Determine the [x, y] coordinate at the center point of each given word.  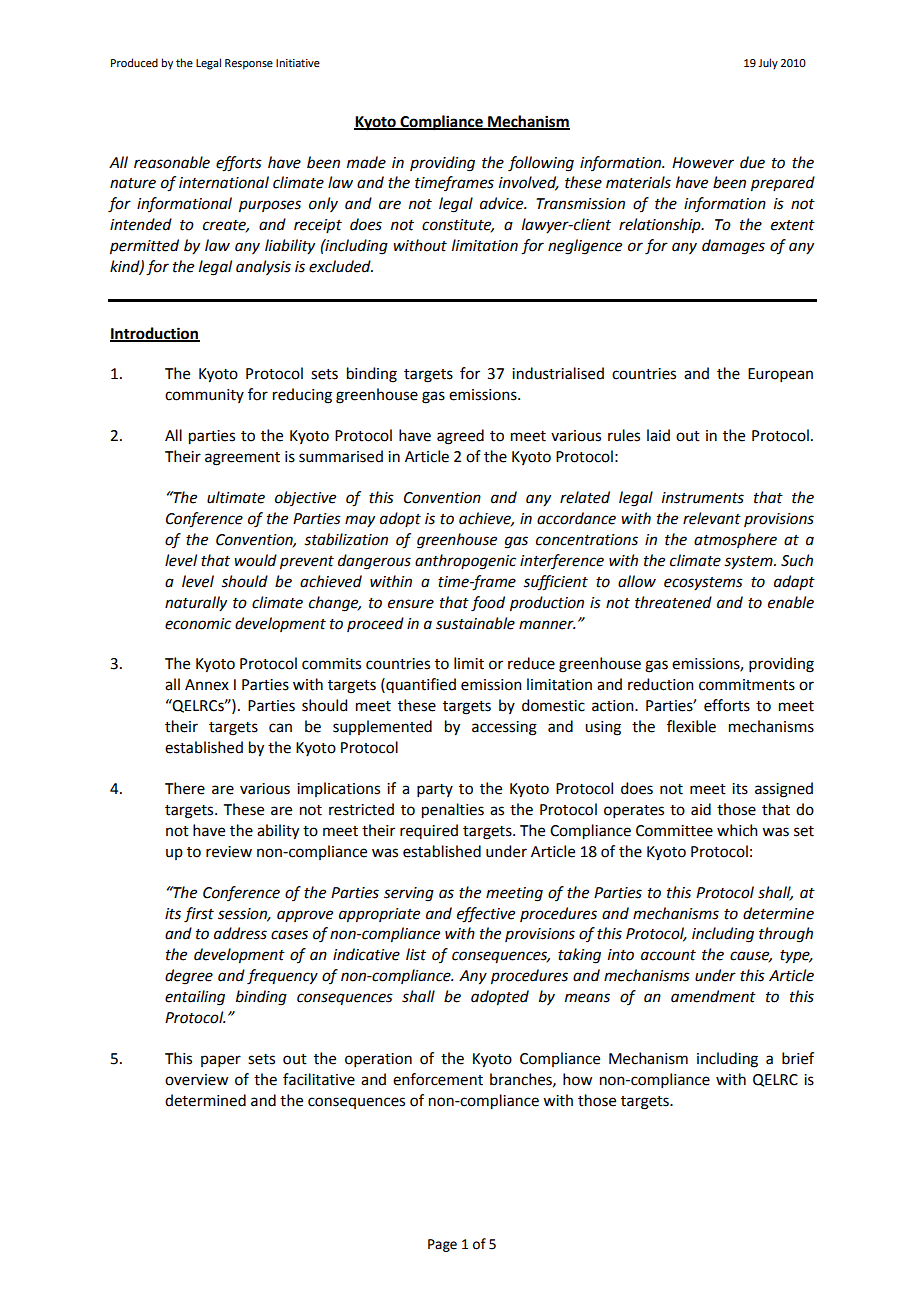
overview [196, 1080]
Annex [207, 685]
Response [249, 64]
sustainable [475, 623]
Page [442, 1245]
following [541, 164]
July [768, 64]
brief [798, 1058]
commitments [747, 685]
